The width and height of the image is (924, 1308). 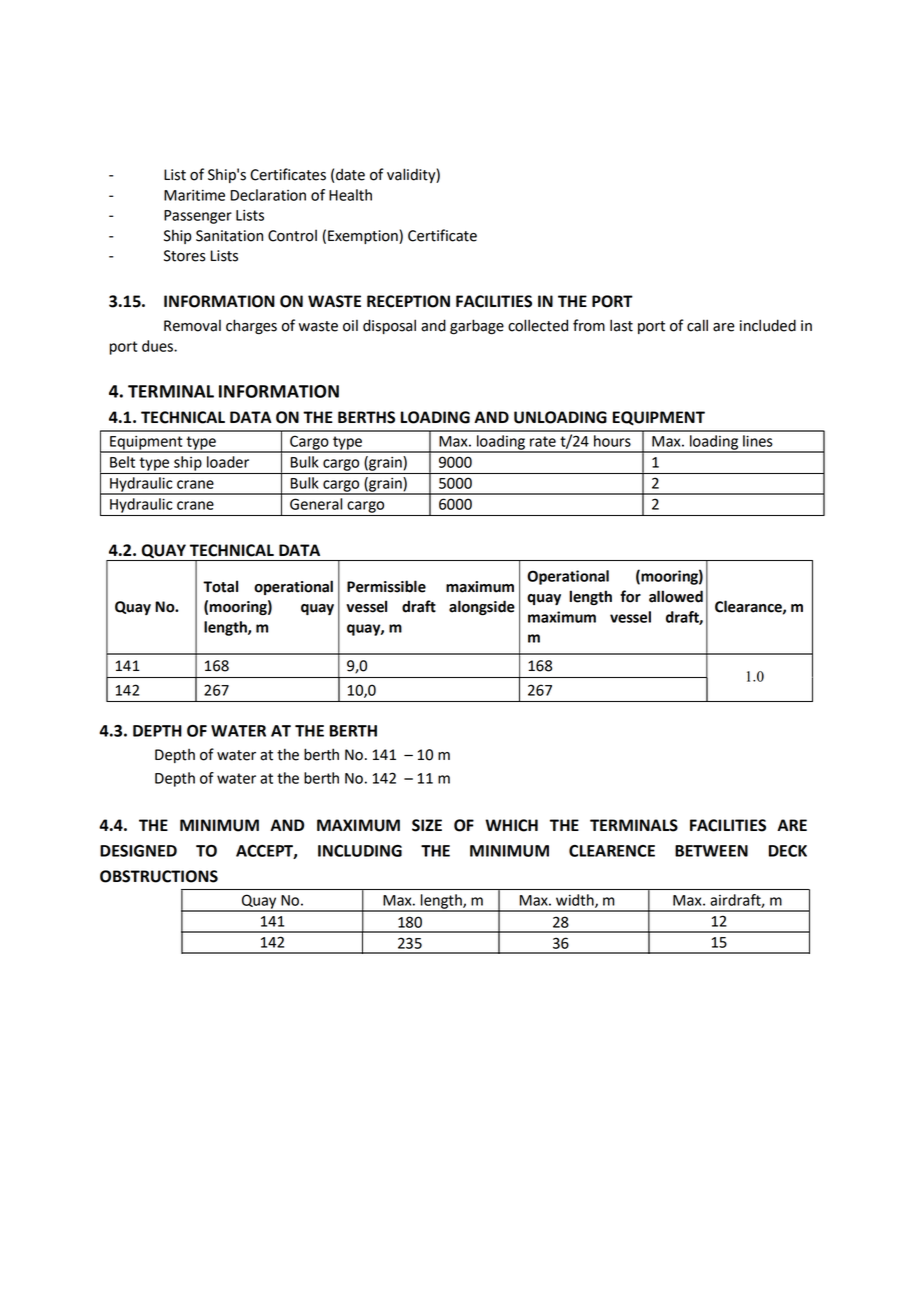 What do you see at coordinates (159, 876) in the image?
I see `OBSTRUCTIONS` at bounding box center [159, 876].
